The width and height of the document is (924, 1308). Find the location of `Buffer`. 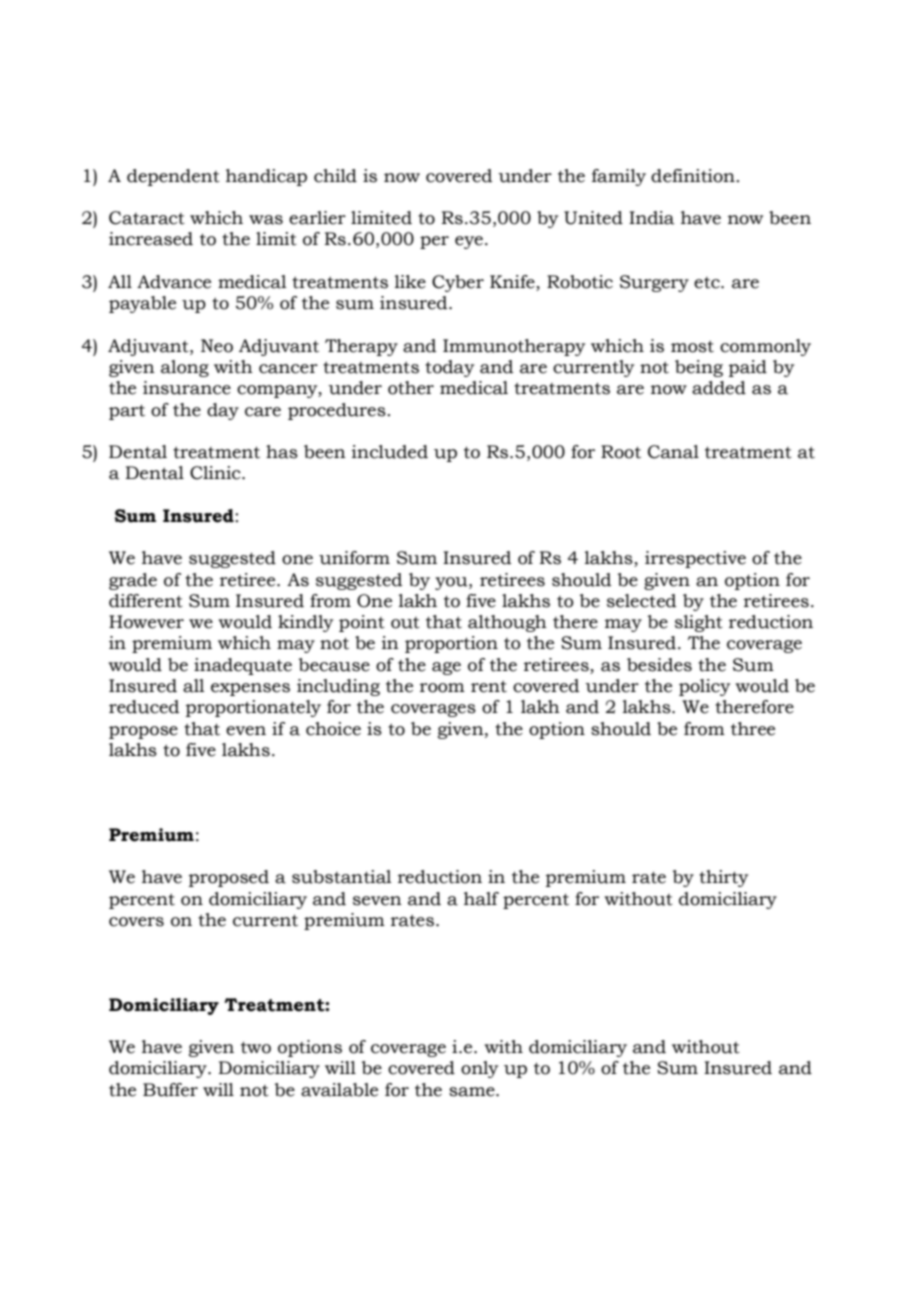

Buffer is located at coordinates (170, 1090).
